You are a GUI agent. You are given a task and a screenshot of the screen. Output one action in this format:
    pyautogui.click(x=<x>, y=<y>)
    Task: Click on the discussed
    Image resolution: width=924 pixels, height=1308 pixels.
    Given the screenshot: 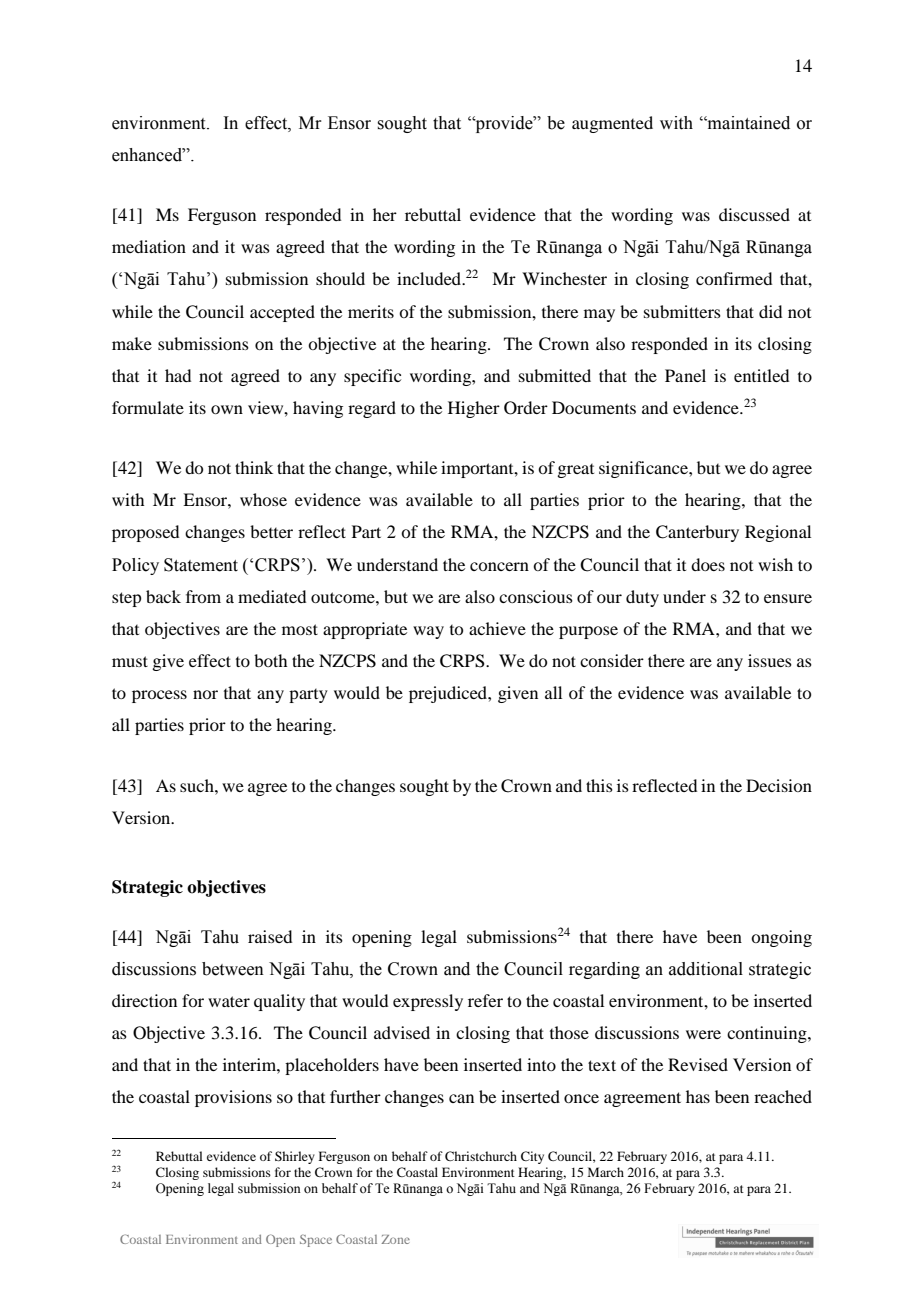 What is the action you would take?
    pyautogui.click(x=754, y=214)
